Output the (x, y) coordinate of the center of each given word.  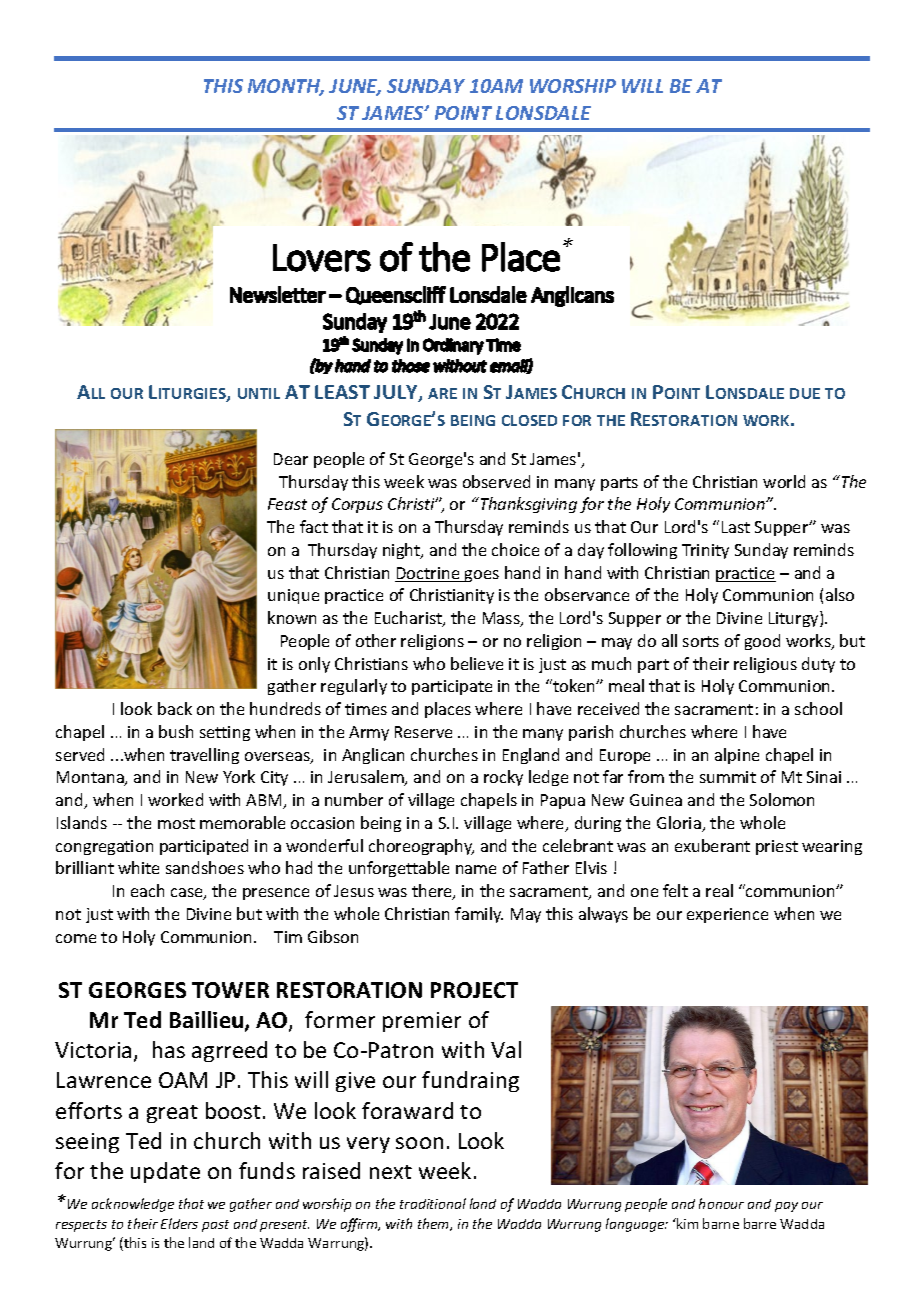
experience (727, 915)
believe (477, 663)
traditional (433, 1203)
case (188, 894)
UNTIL (259, 393)
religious (765, 665)
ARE (442, 393)
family (479, 915)
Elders (179, 1223)
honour (721, 1203)
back (175, 708)
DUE (805, 393)
